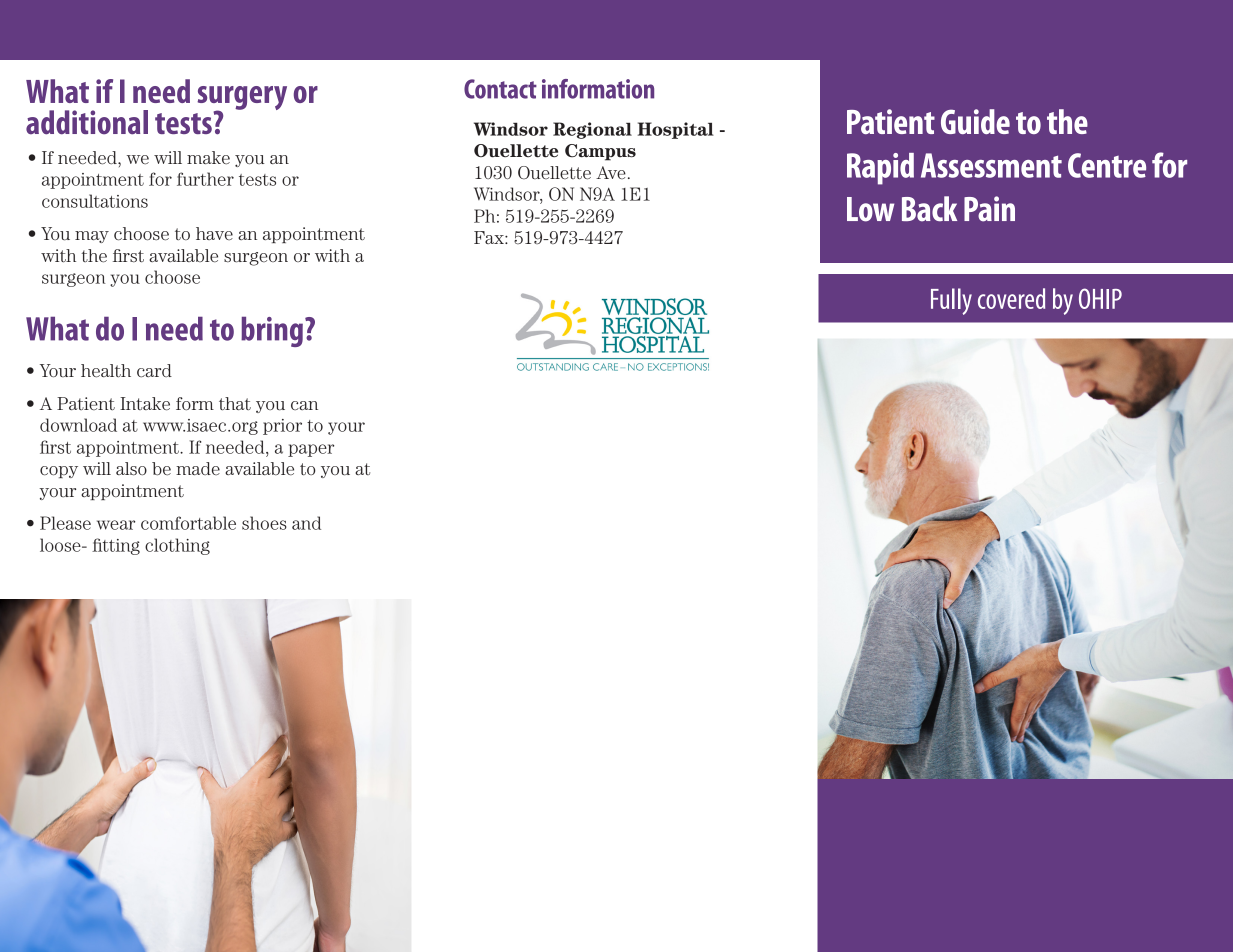 This screenshot has height=952, width=1233. What do you see at coordinates (188, 523) in the screenshot?
I see `comfortable` at bounding box center [188, 523].
